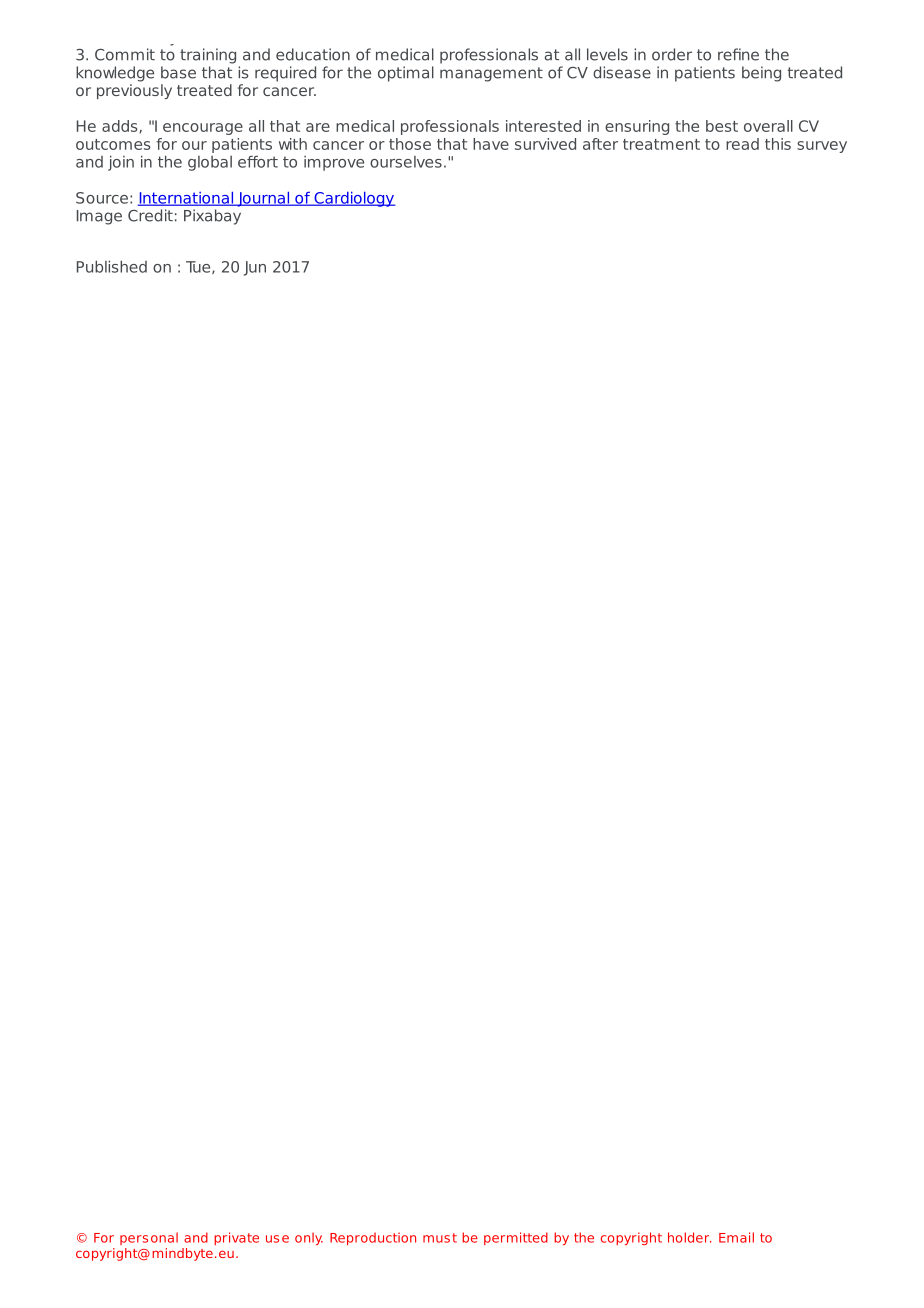 This screenshot has width=924, height=1308. What do you see at coordinates (491, 74) in the screenshot?
I see `management` at bounding box center [491, 74].
